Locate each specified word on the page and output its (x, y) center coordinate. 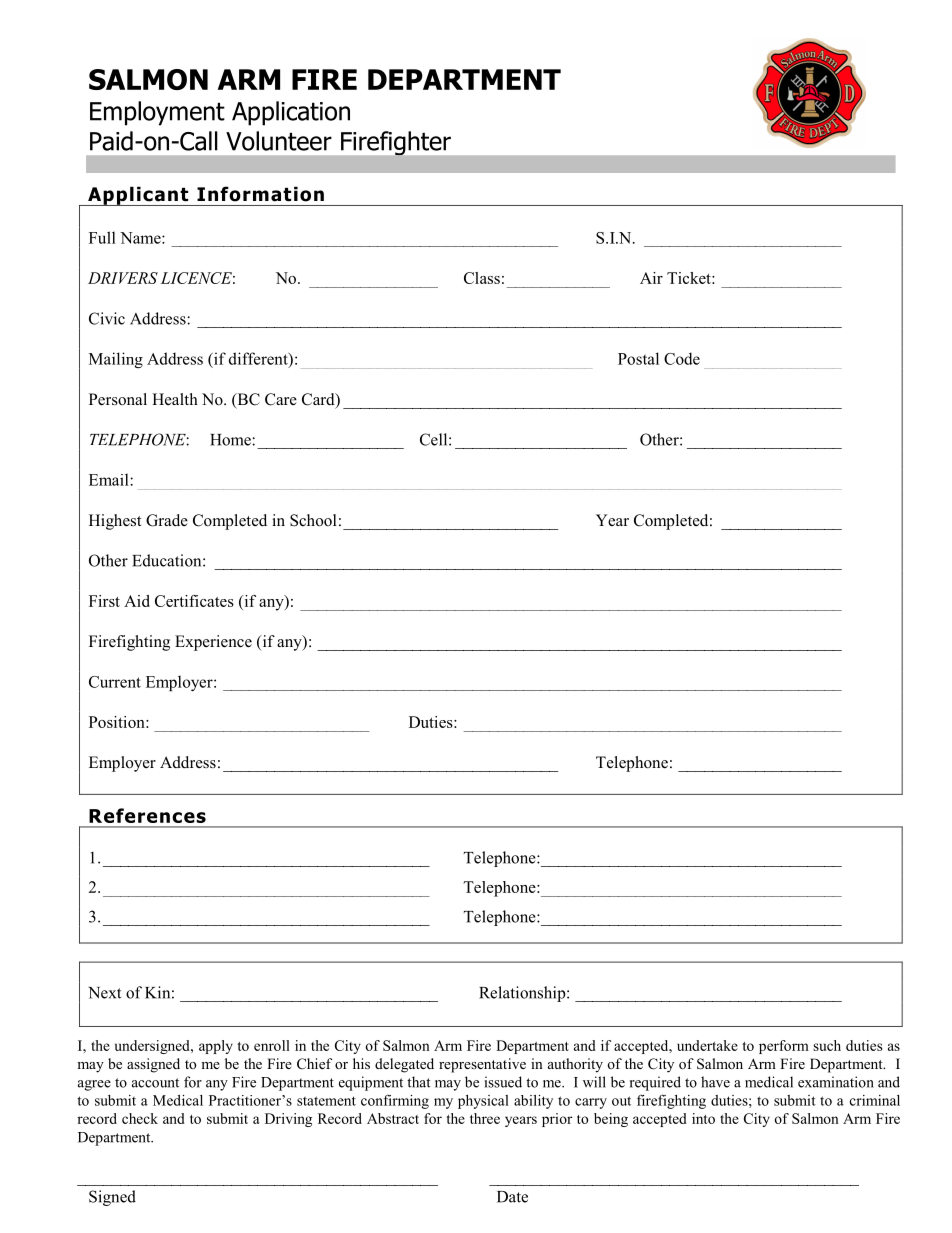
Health (175, 399)
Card (319, 400)
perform (784, 1047)
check (140, 1118)
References (147, 815)
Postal (638, 358)
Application (291, 113)
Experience (213, 643)
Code (682, 358)
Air (651, 278)
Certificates (194, 601)
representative (482, 1065)
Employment (157, 113)
